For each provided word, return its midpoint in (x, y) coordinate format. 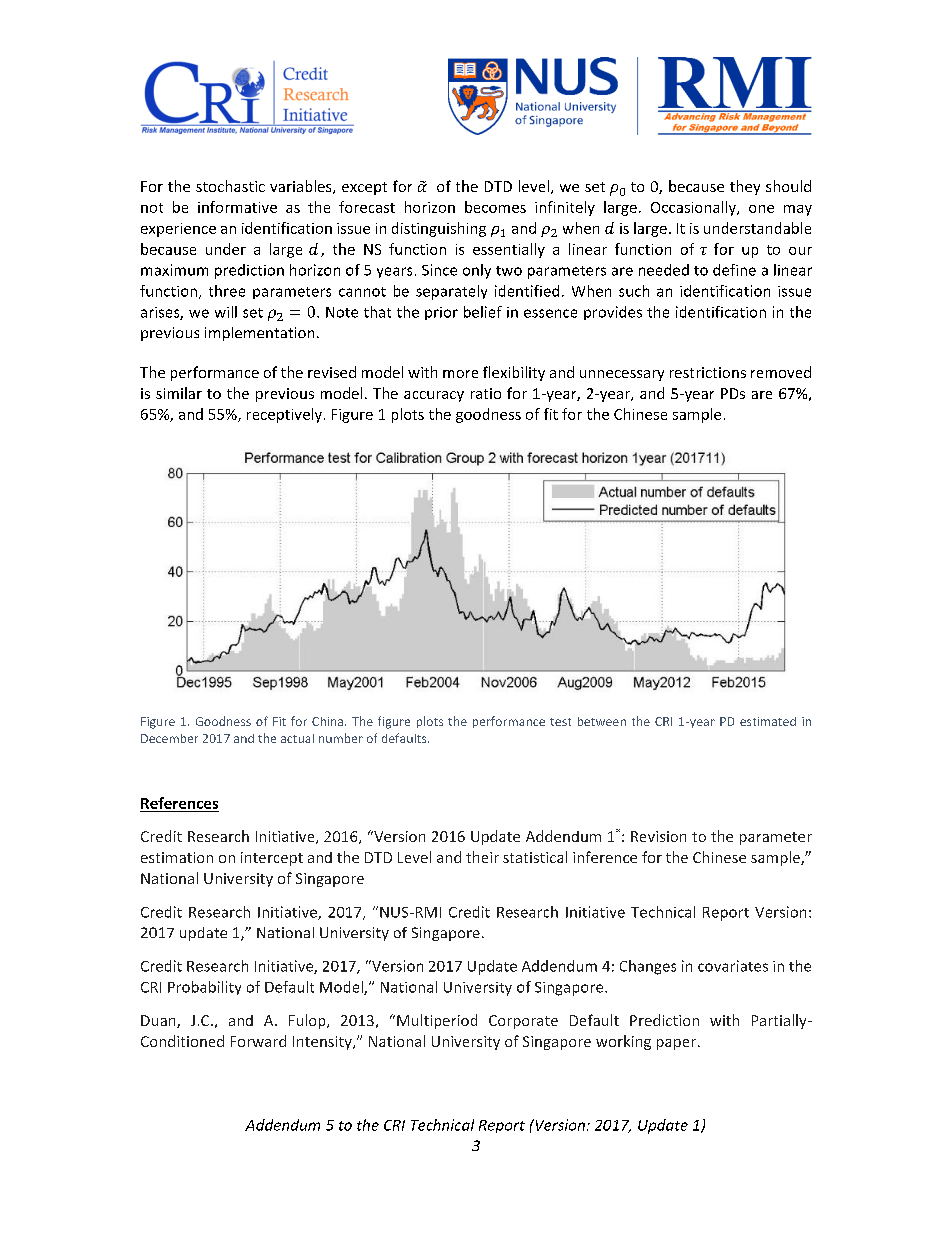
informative (237, 207)
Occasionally (694, 208)
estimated (768, 721)
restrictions (708, 372)
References (179, 803)
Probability (204, 988)
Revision (658, 836)
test (560, 722)
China (327, 721)
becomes (495, 207)
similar (179, 393)
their (482, 857)
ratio (486, 393)
